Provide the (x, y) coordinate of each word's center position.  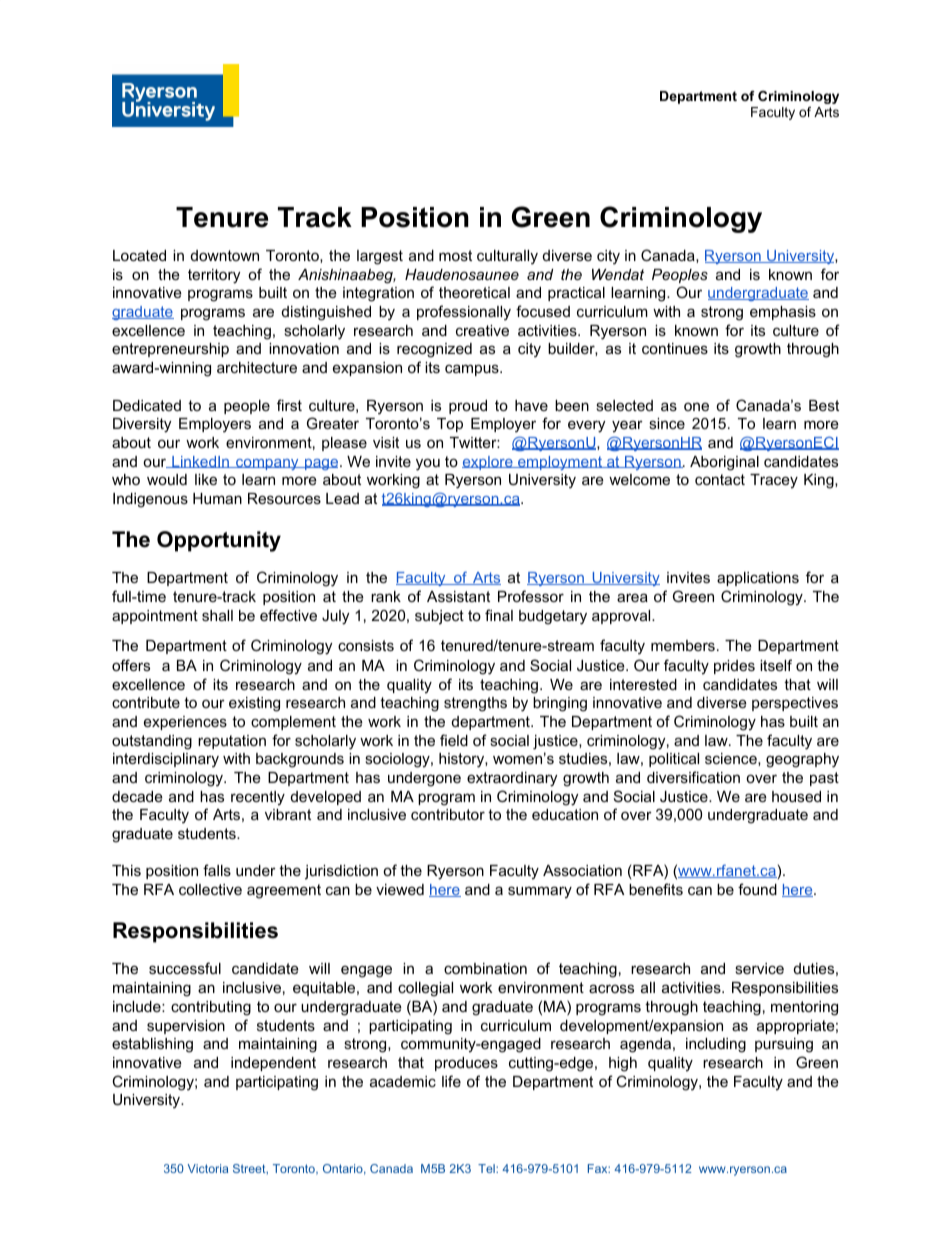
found (757, 889)
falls (217, 870)
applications (758, 579)
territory (214, 276)
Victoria (208, 1168)
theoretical (474, 292)
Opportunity (219, 541)
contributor (448, 814)
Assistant (458, 596)
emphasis (783, 313)
